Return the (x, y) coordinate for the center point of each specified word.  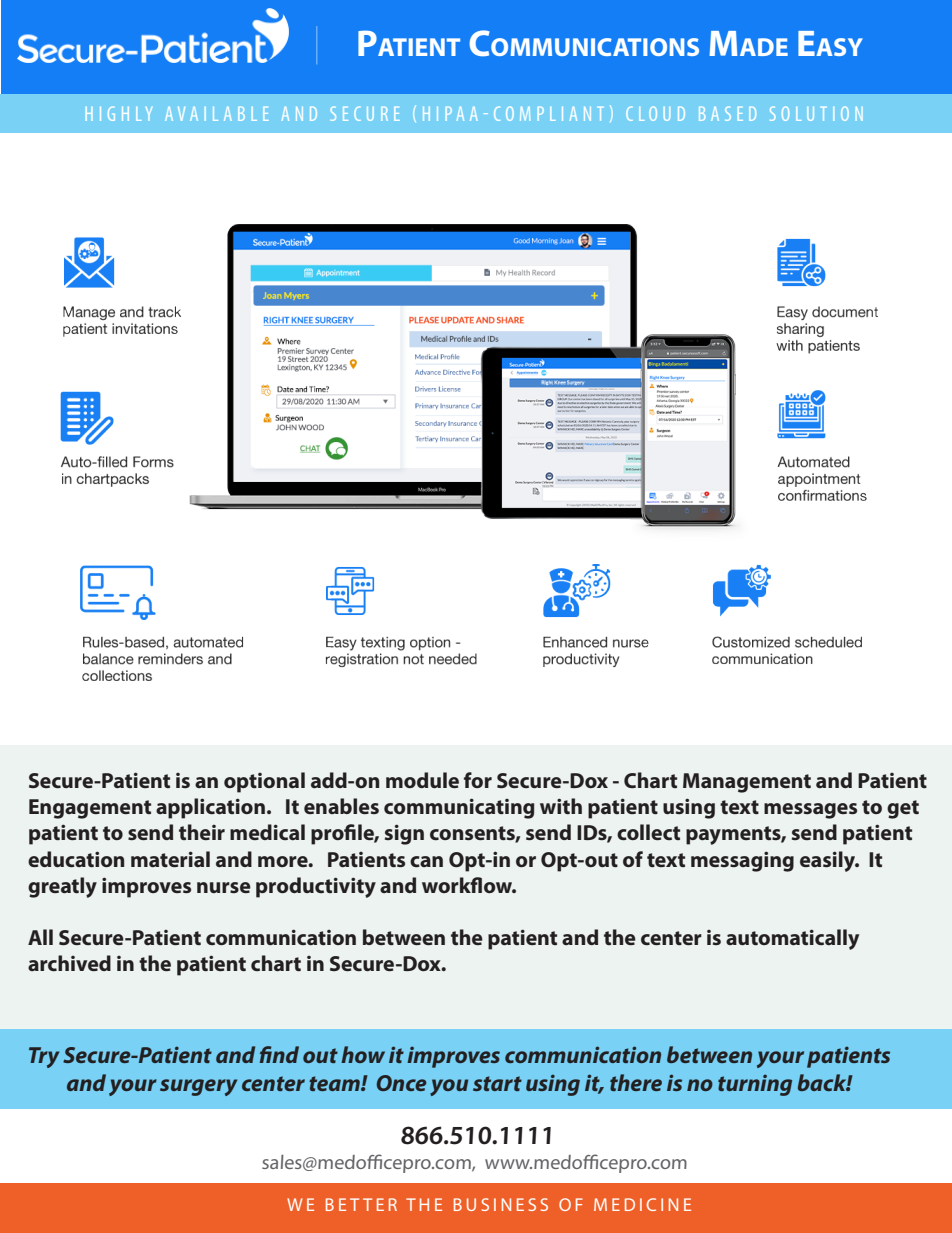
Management (747, 783)
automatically (792, 939)
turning (755, 1085)
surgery (198, 1087)
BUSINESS (501, 1204)
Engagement (90, 809)
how (363, 1054)
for (478, 780)
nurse (224, 887)
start (497, 1083)
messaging (742, 861)
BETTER (361, 1204)
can (426, 861)
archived (69, 963)
